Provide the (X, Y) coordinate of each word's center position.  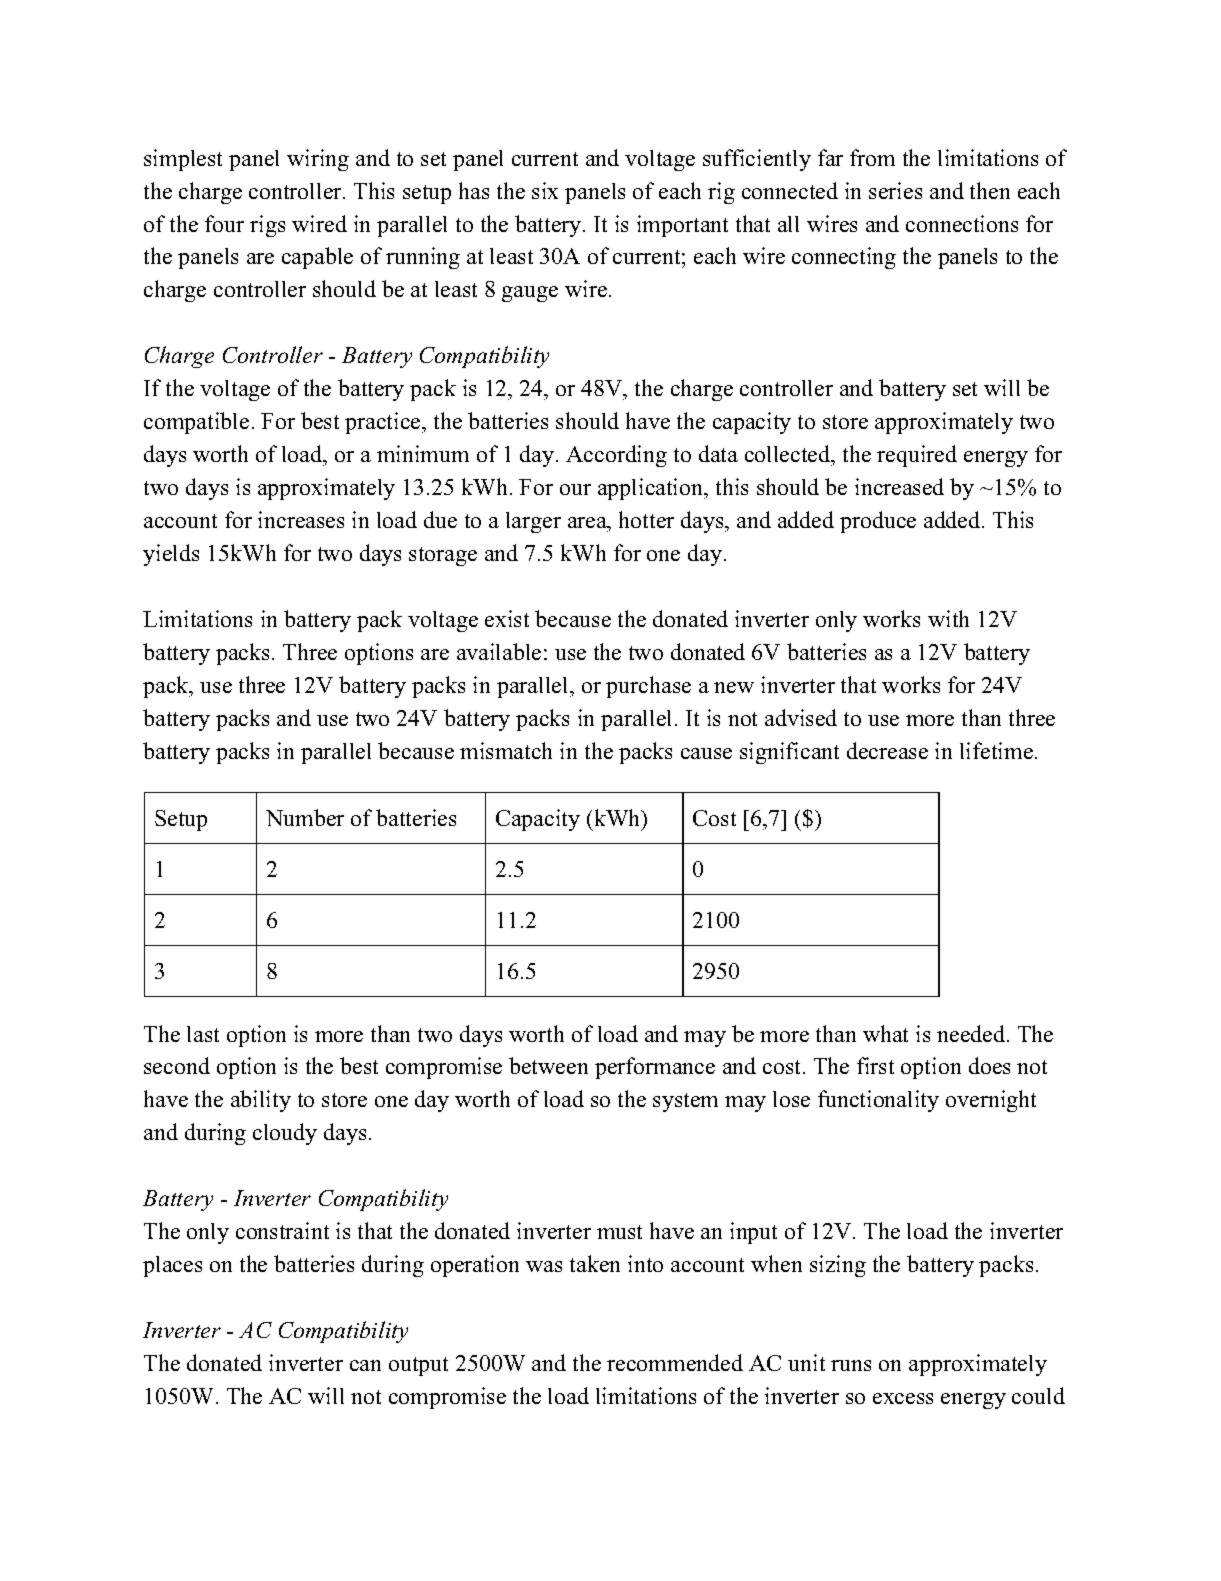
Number (305, 817)
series (895, 190)
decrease (887, 750)
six (545, 190)
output (418, 1366)
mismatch (506, 750)
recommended (675, 1362)
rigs (267, 226)
